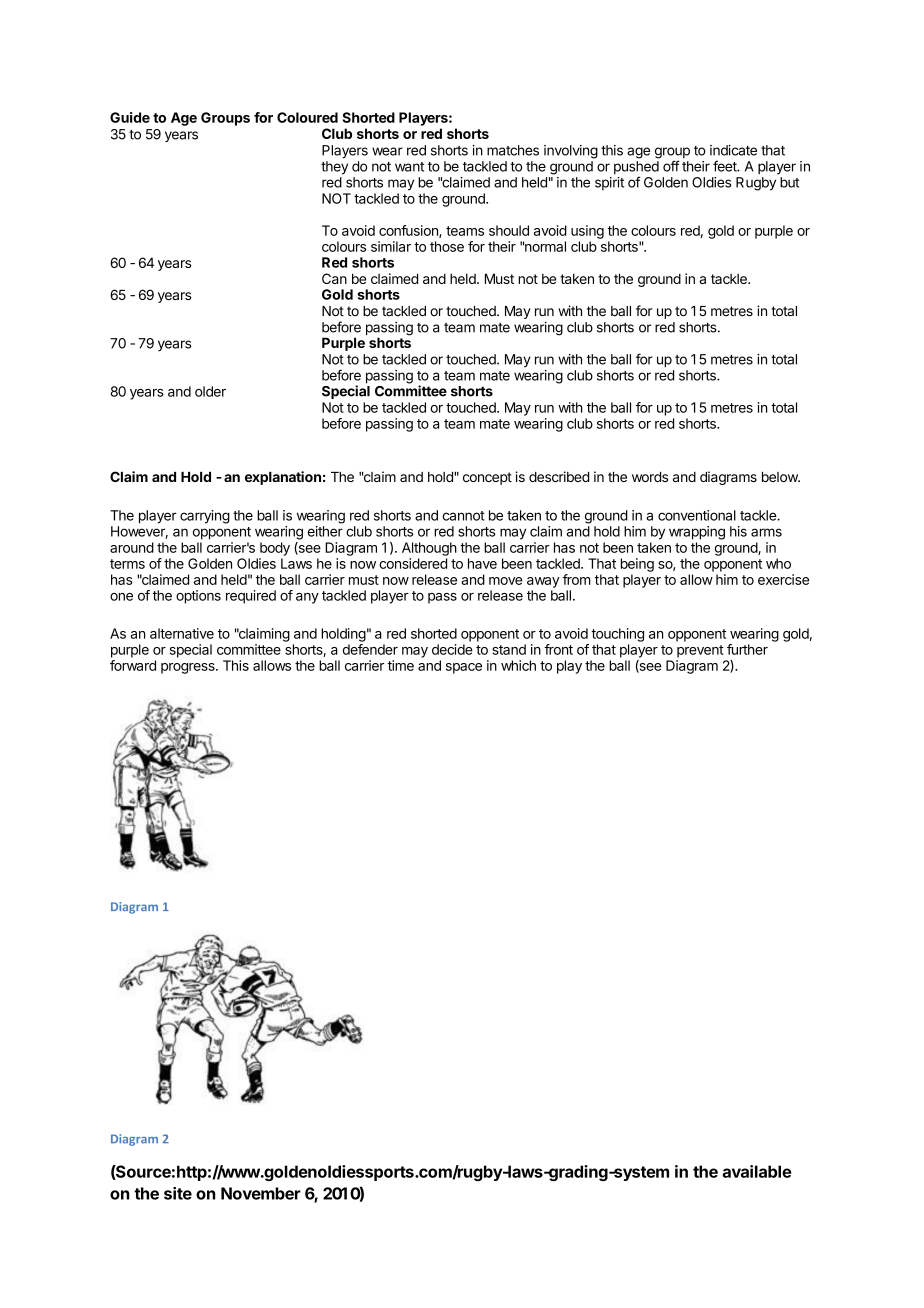 This image has height=1308, width=924. What do you see at coordinates (409, 167) in the image?
I see `want` at bounding box center [409, 167].
